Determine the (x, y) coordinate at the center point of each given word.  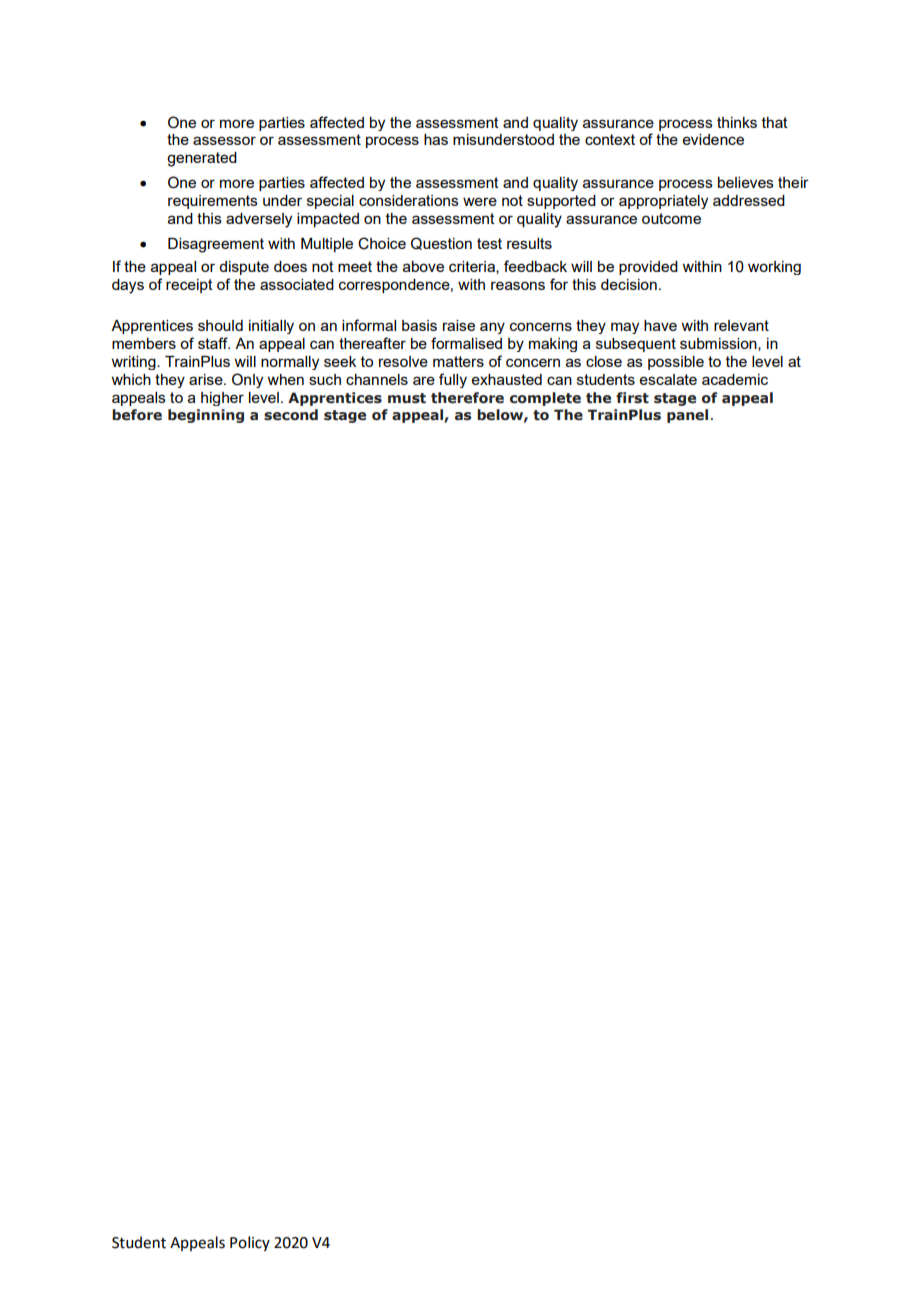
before (137, 415)
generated (202, 159)
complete (545, 399)
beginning (206, 416)
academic (735, 379)
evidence (713, 139)
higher (222, 399)
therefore (467, 398)
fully (453, 380)
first (632, 398)
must (407, 398)
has (436, 139)
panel (687, 416)
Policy (250, 1243)
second (291, 415)
